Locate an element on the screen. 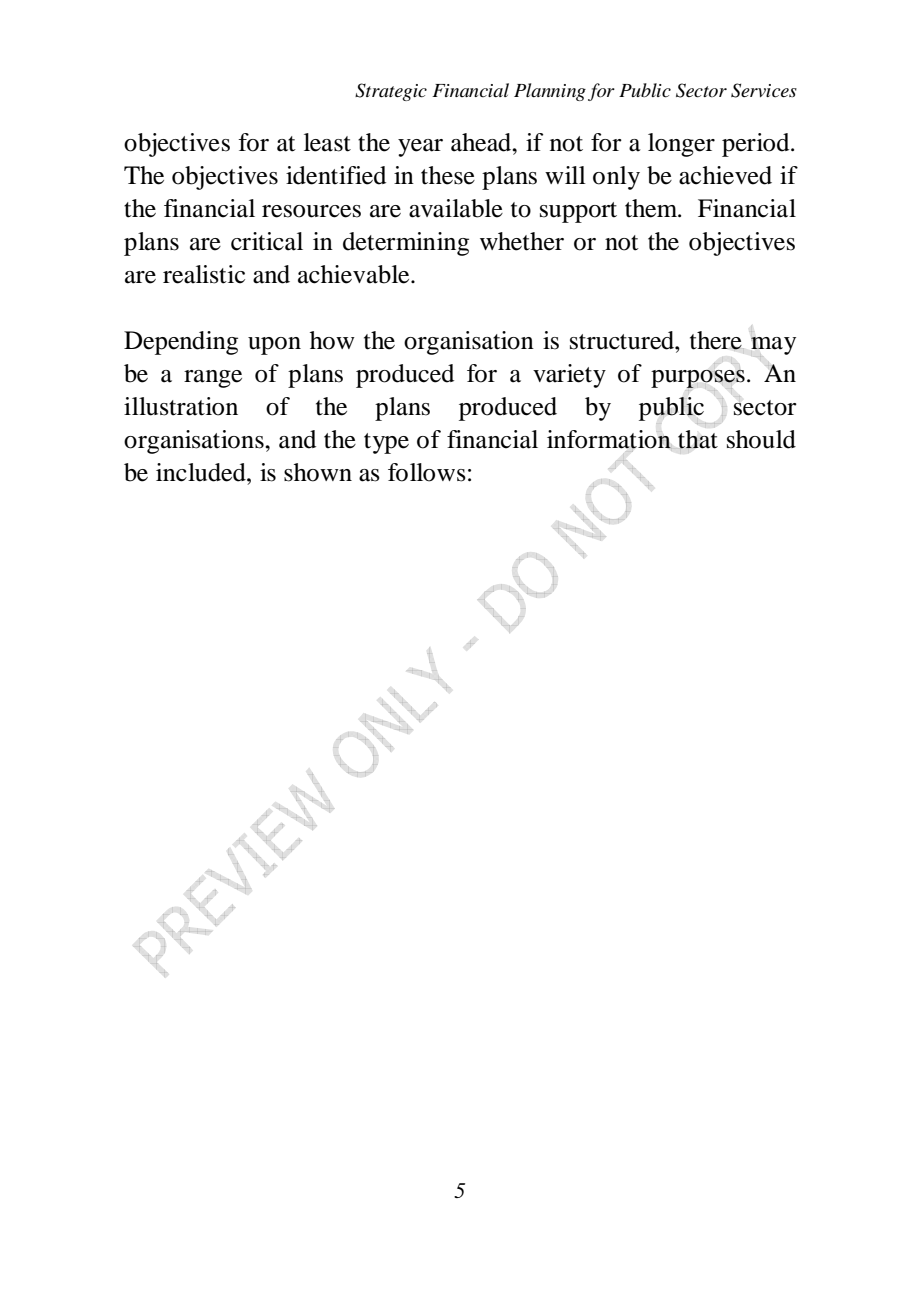 The height and width of the screenshot is (1307, 924). upon is located at coordinates (274, 346).
